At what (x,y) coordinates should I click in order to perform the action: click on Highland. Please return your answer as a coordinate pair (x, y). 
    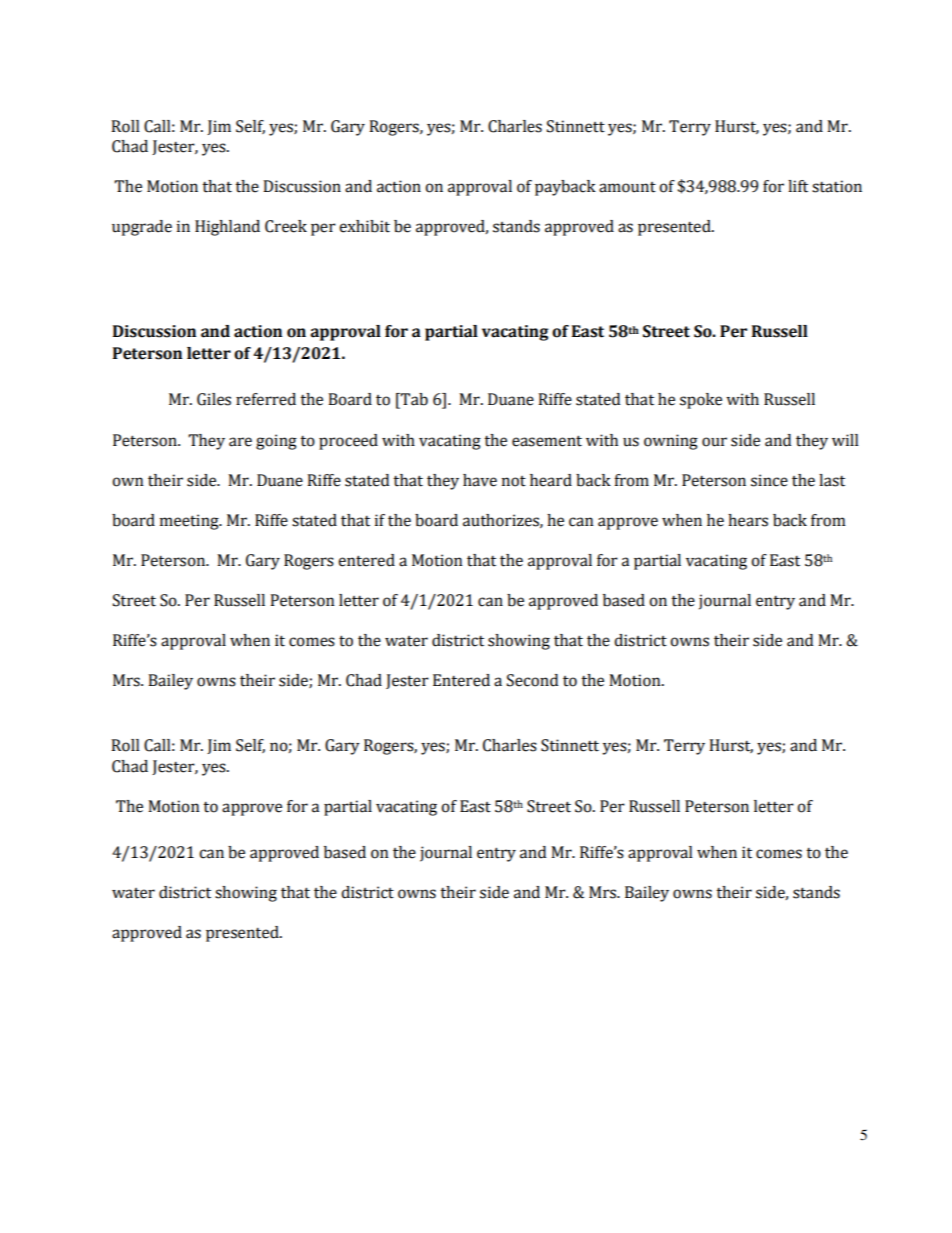
    Looking at the image, I should click on (227, 228).
